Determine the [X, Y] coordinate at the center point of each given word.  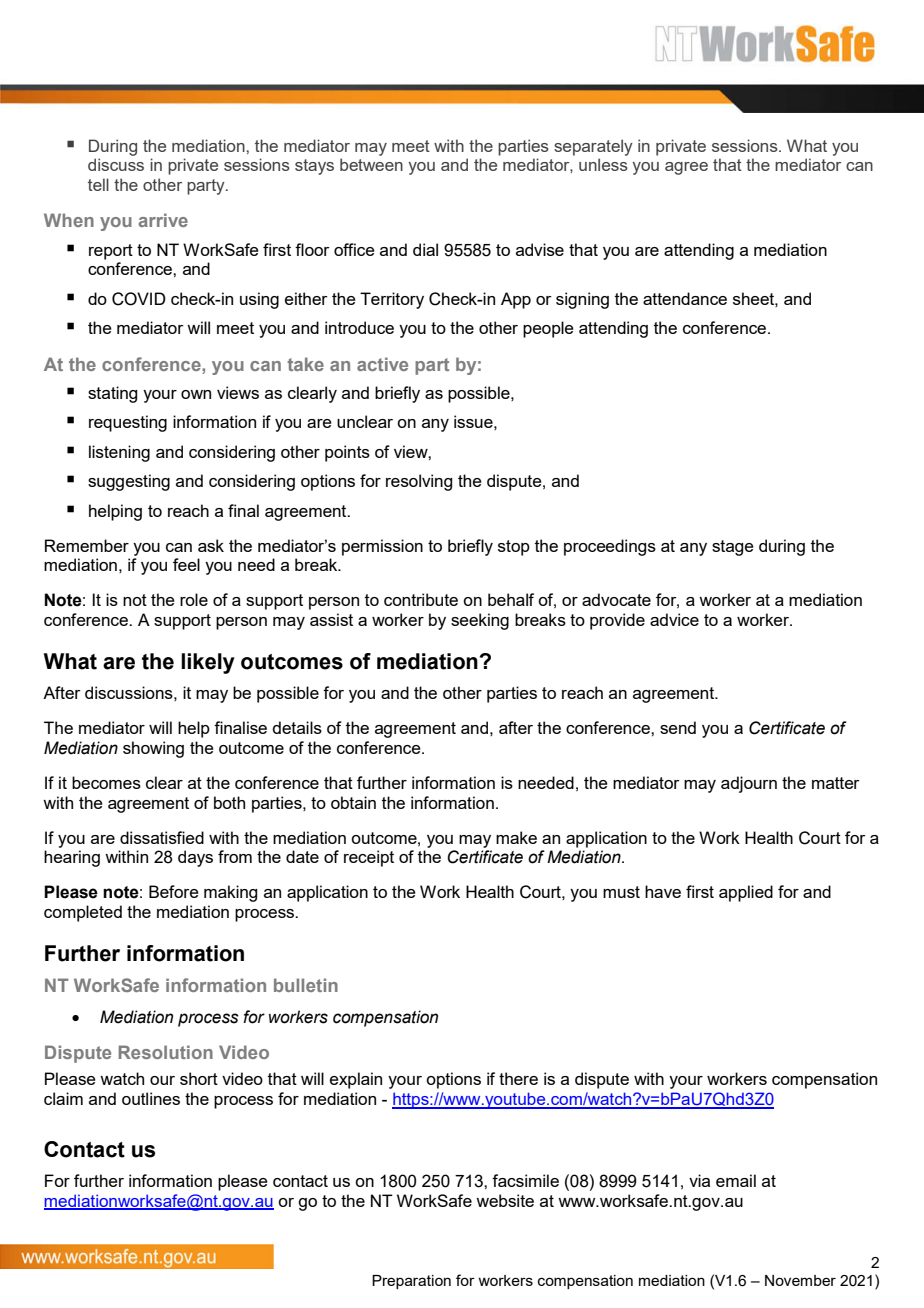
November [800, 1280]
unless [603, 164]
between [371, 164]
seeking [480, 621]
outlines [151, 1098]
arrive [163, 220]
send [678, 727]
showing [153, 749]
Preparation [411, 1282]
